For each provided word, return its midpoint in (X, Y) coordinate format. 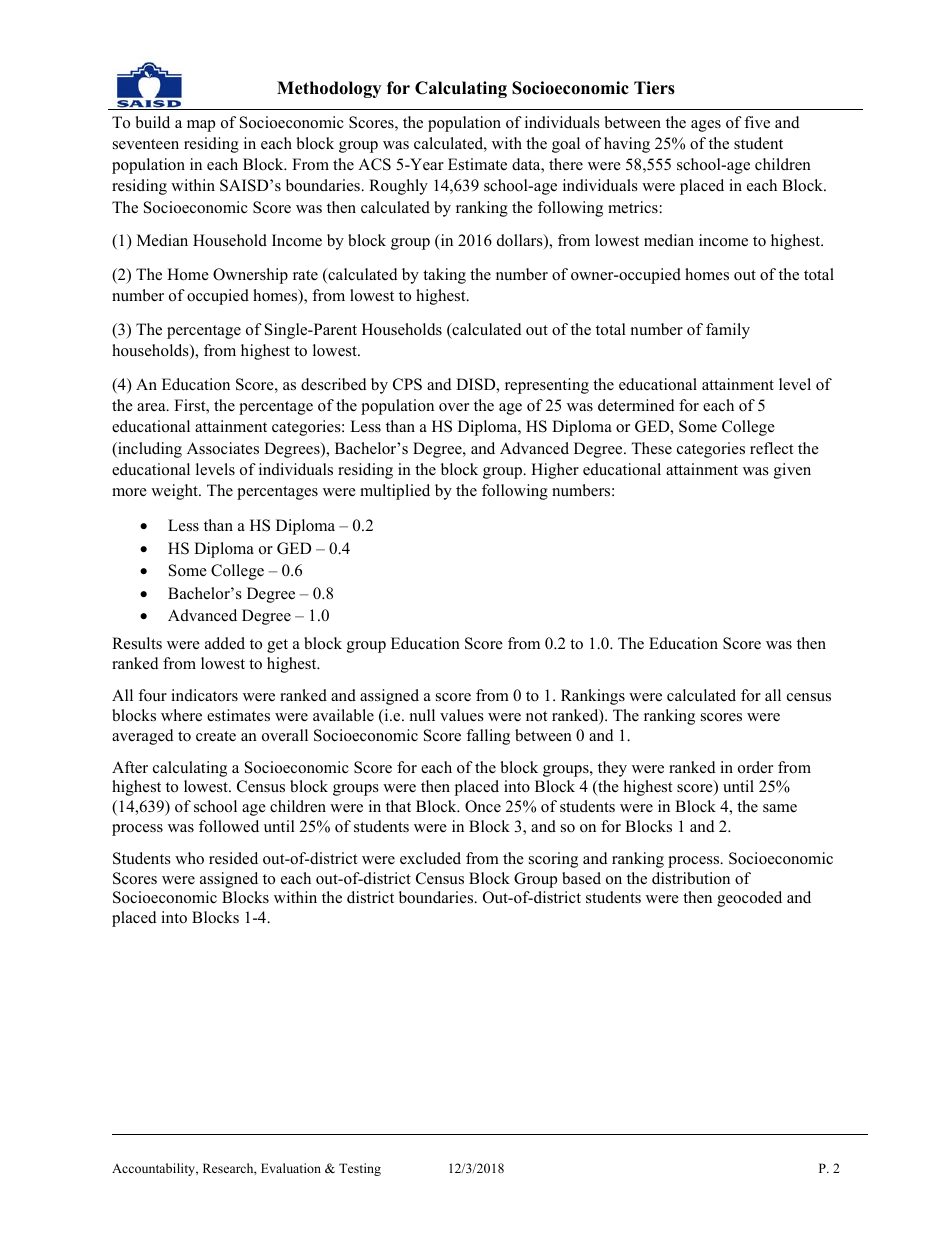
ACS (374, 164)
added (225, 643)
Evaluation (291, 1168)
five (757, 122)
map (201, 126)
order (755, 767)
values (462, 715)
